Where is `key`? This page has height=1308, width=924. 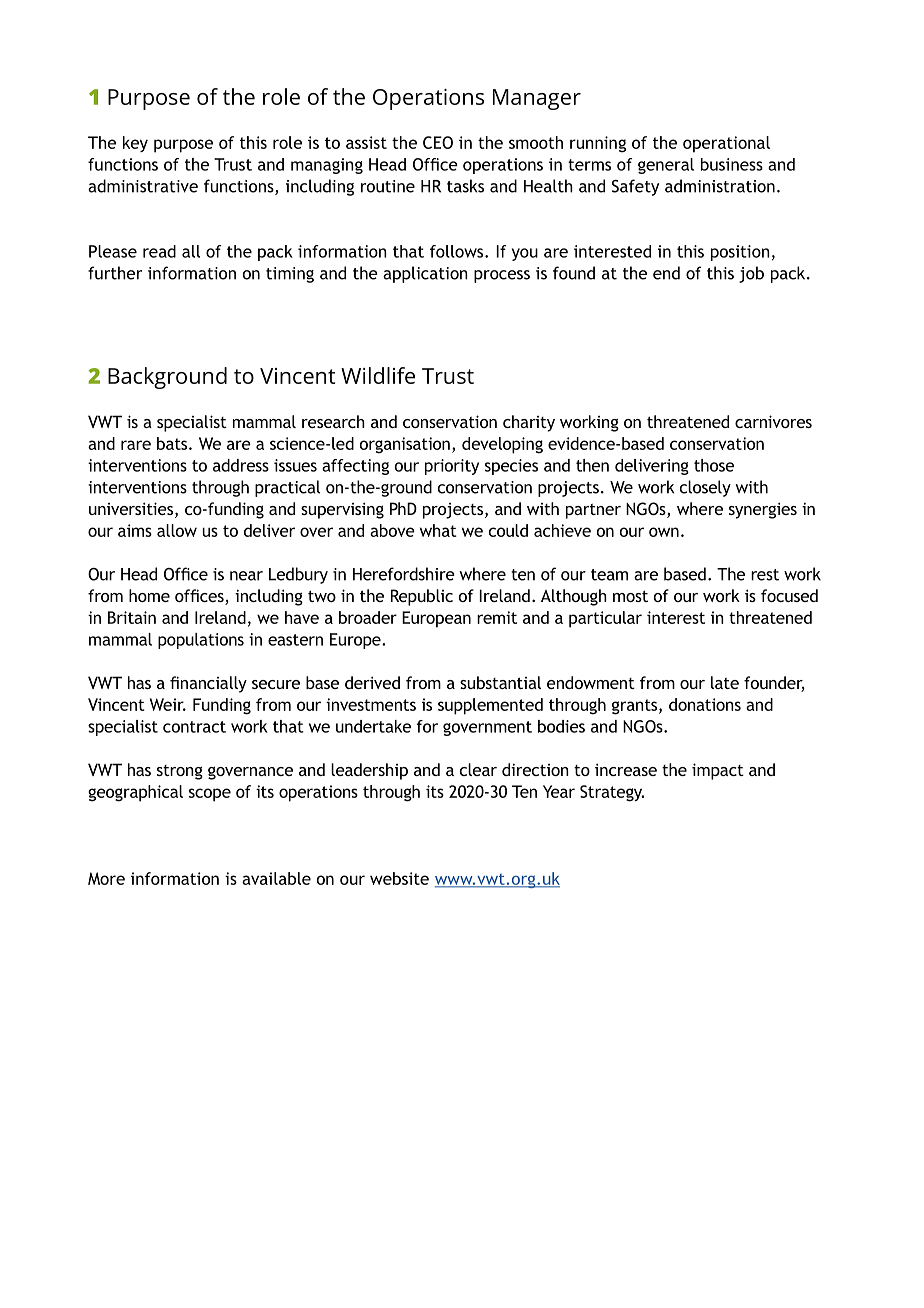
key is located at coordinates (135, 144).
